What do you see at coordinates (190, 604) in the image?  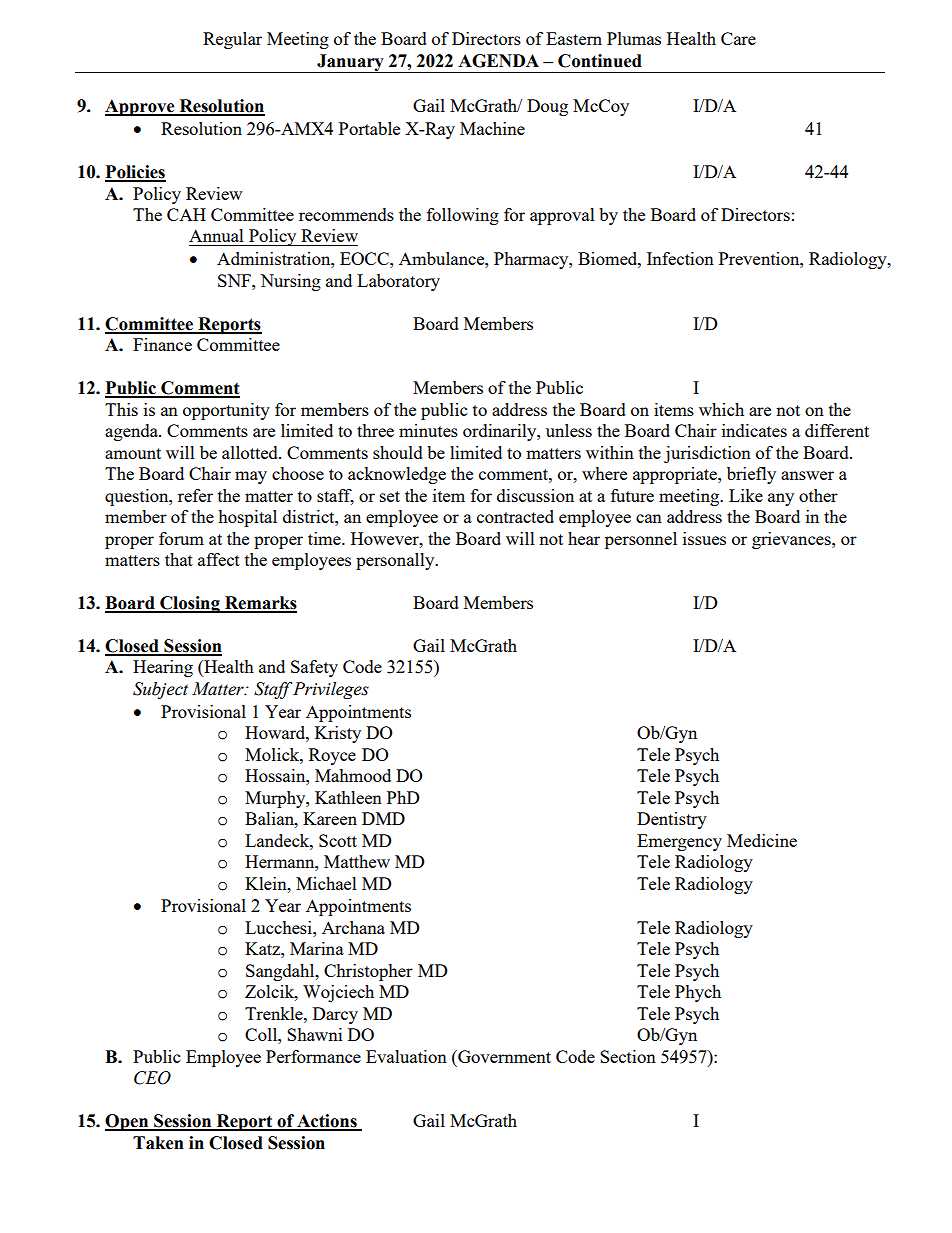 I see `Closing` at bounding box center [190, 604].
